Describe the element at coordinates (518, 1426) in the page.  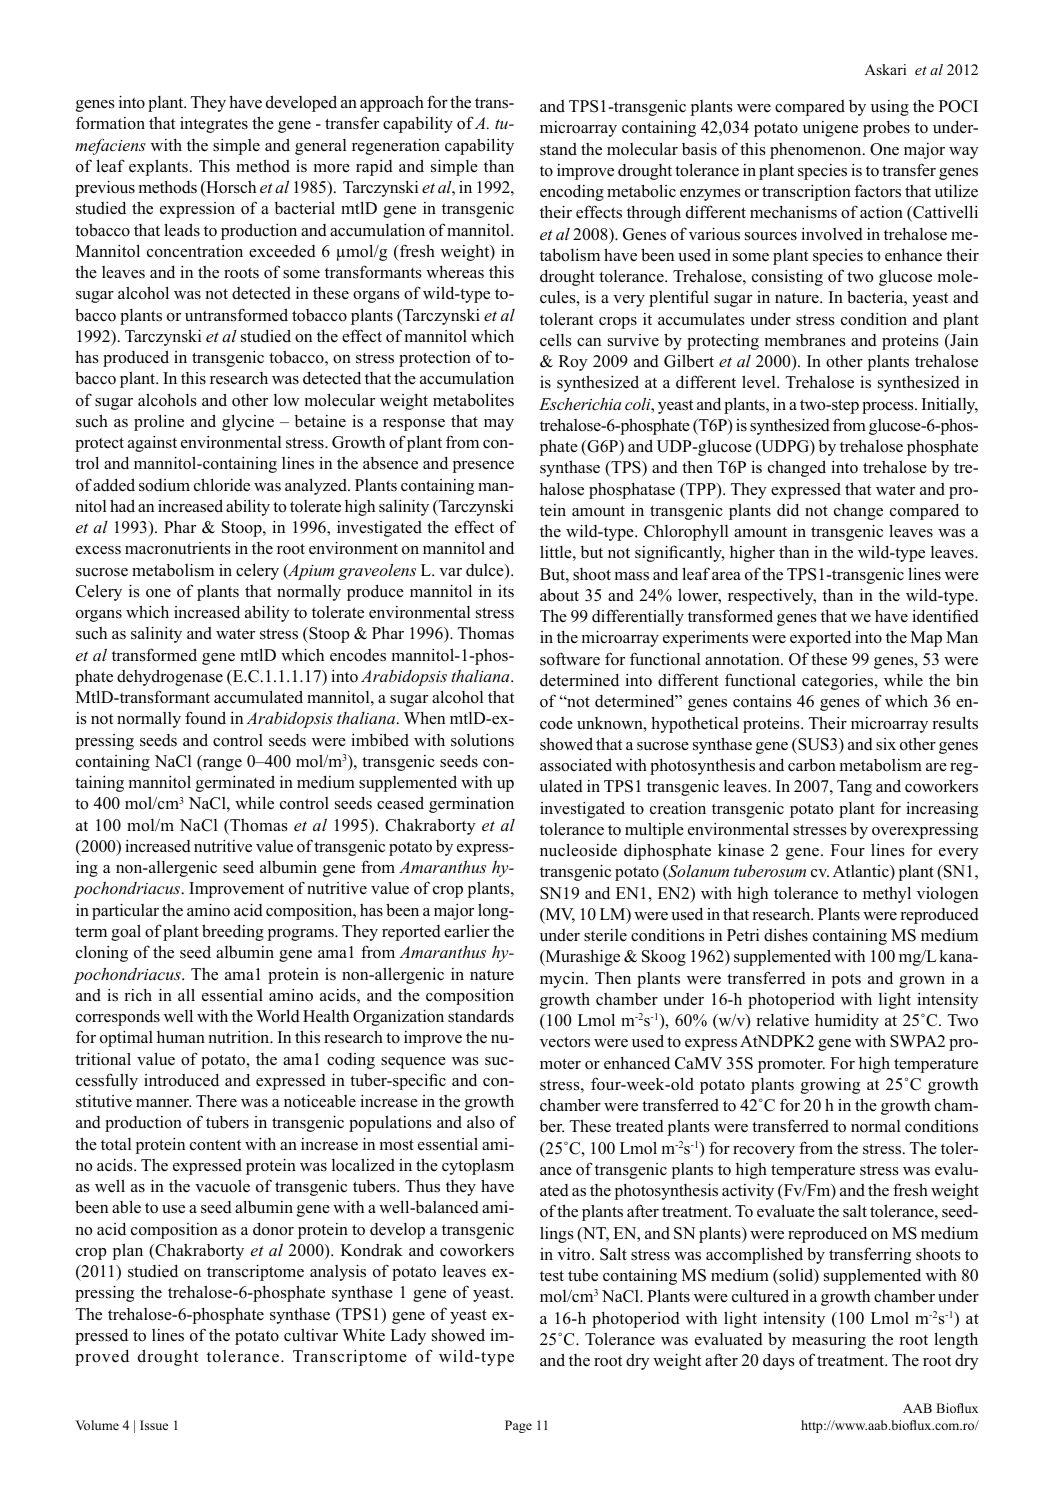
I see `Page` at that location.
